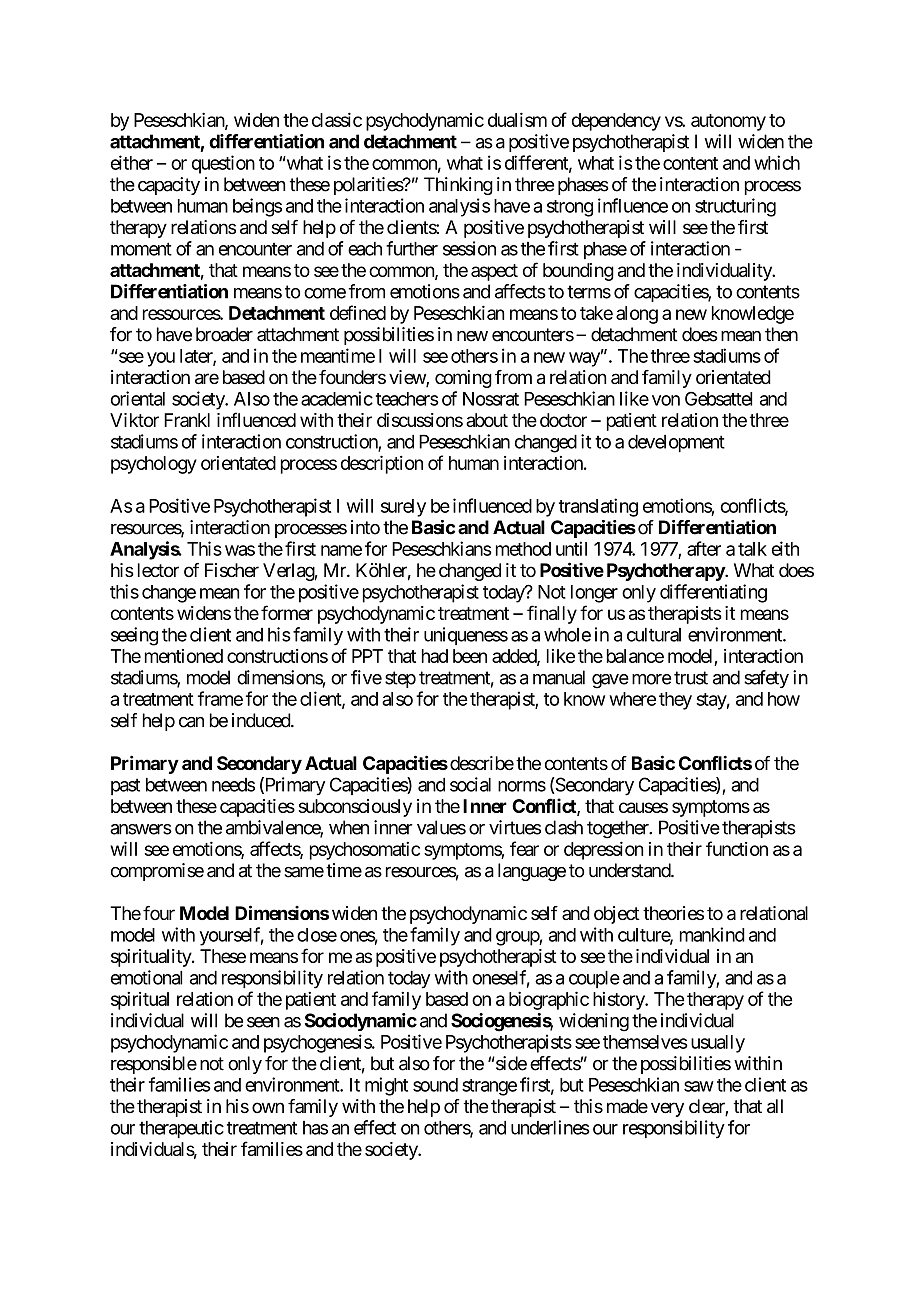 This screenshot has height=1308, width=924. I want to click on question, so click(223, 164).
